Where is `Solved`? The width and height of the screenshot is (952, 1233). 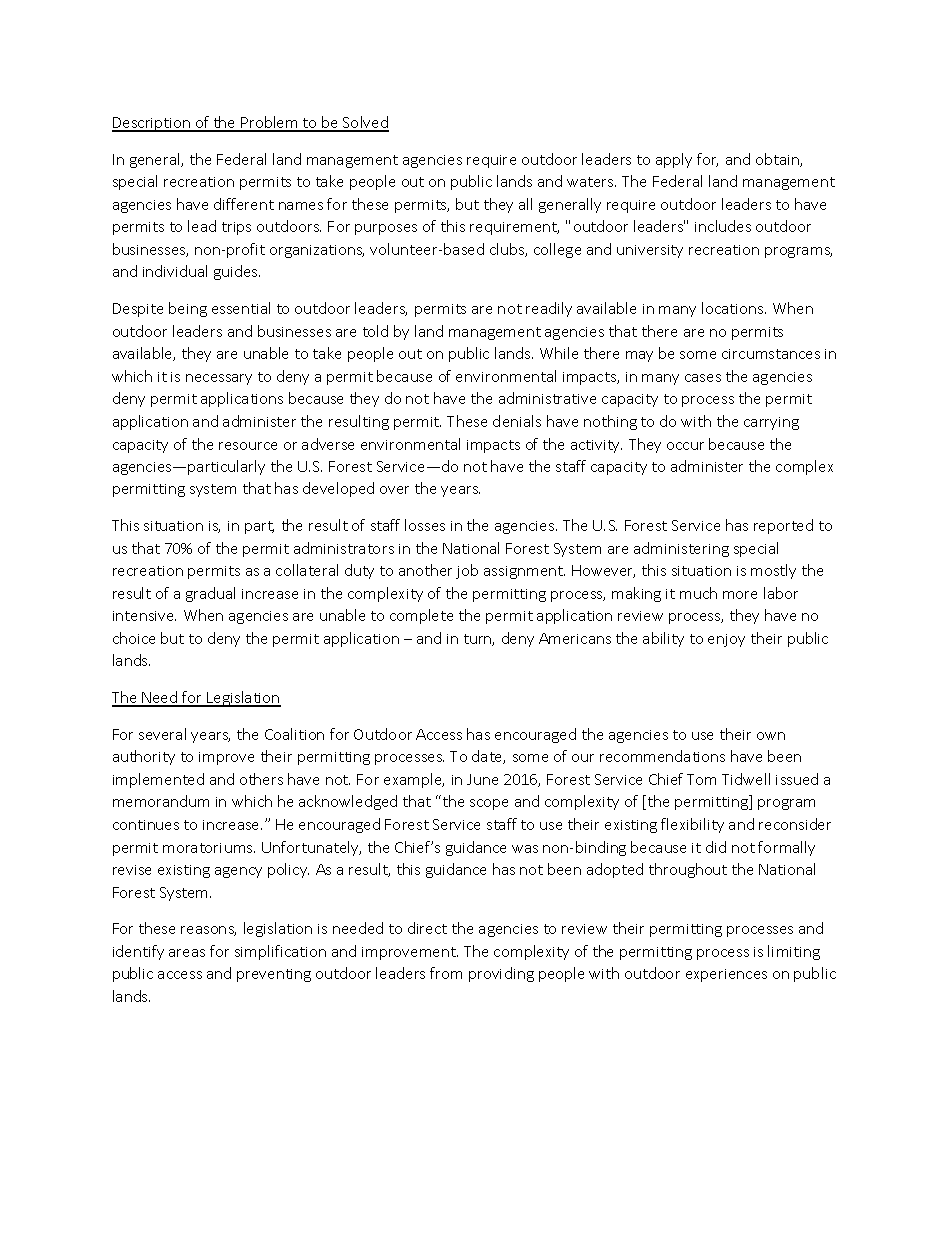 Solved is located at coordinates (365, 123).
